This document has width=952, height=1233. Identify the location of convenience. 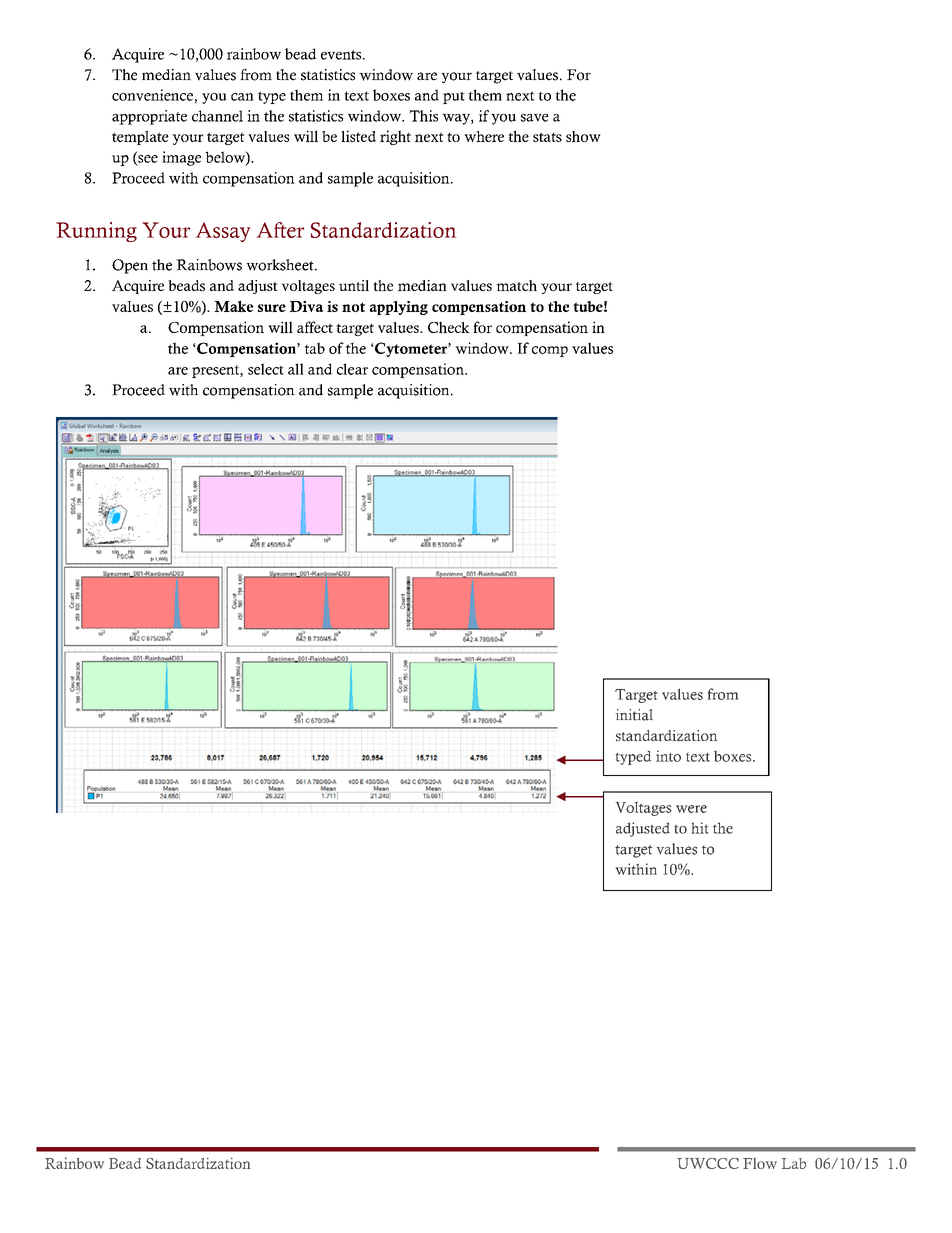
(152, 95).
